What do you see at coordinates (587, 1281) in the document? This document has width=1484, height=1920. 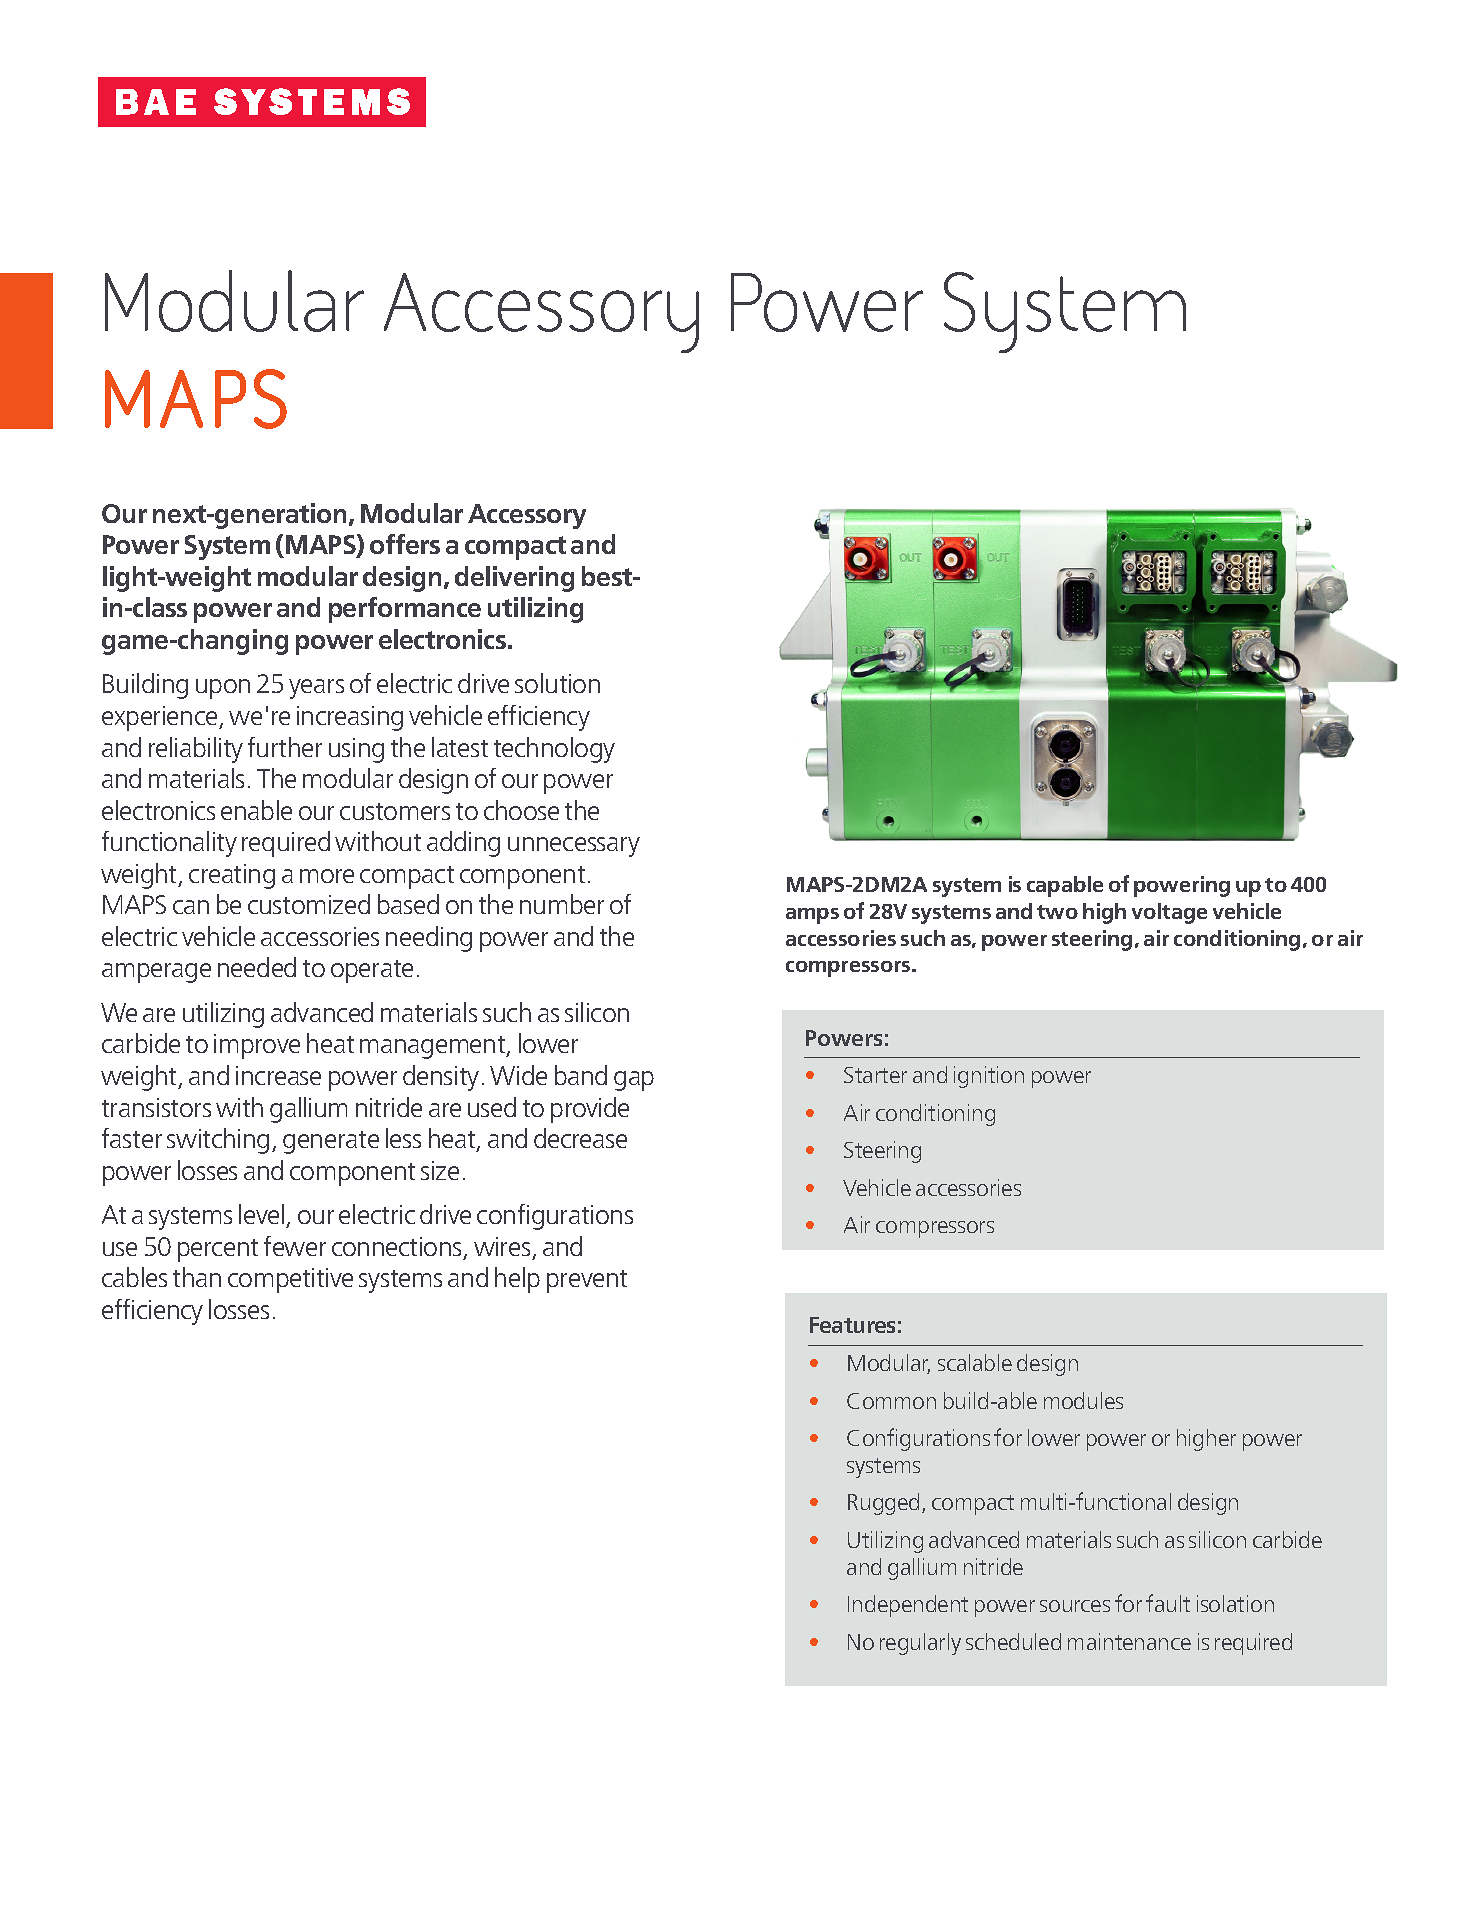 I see `prevent` at bounding box center [587, 1281].
